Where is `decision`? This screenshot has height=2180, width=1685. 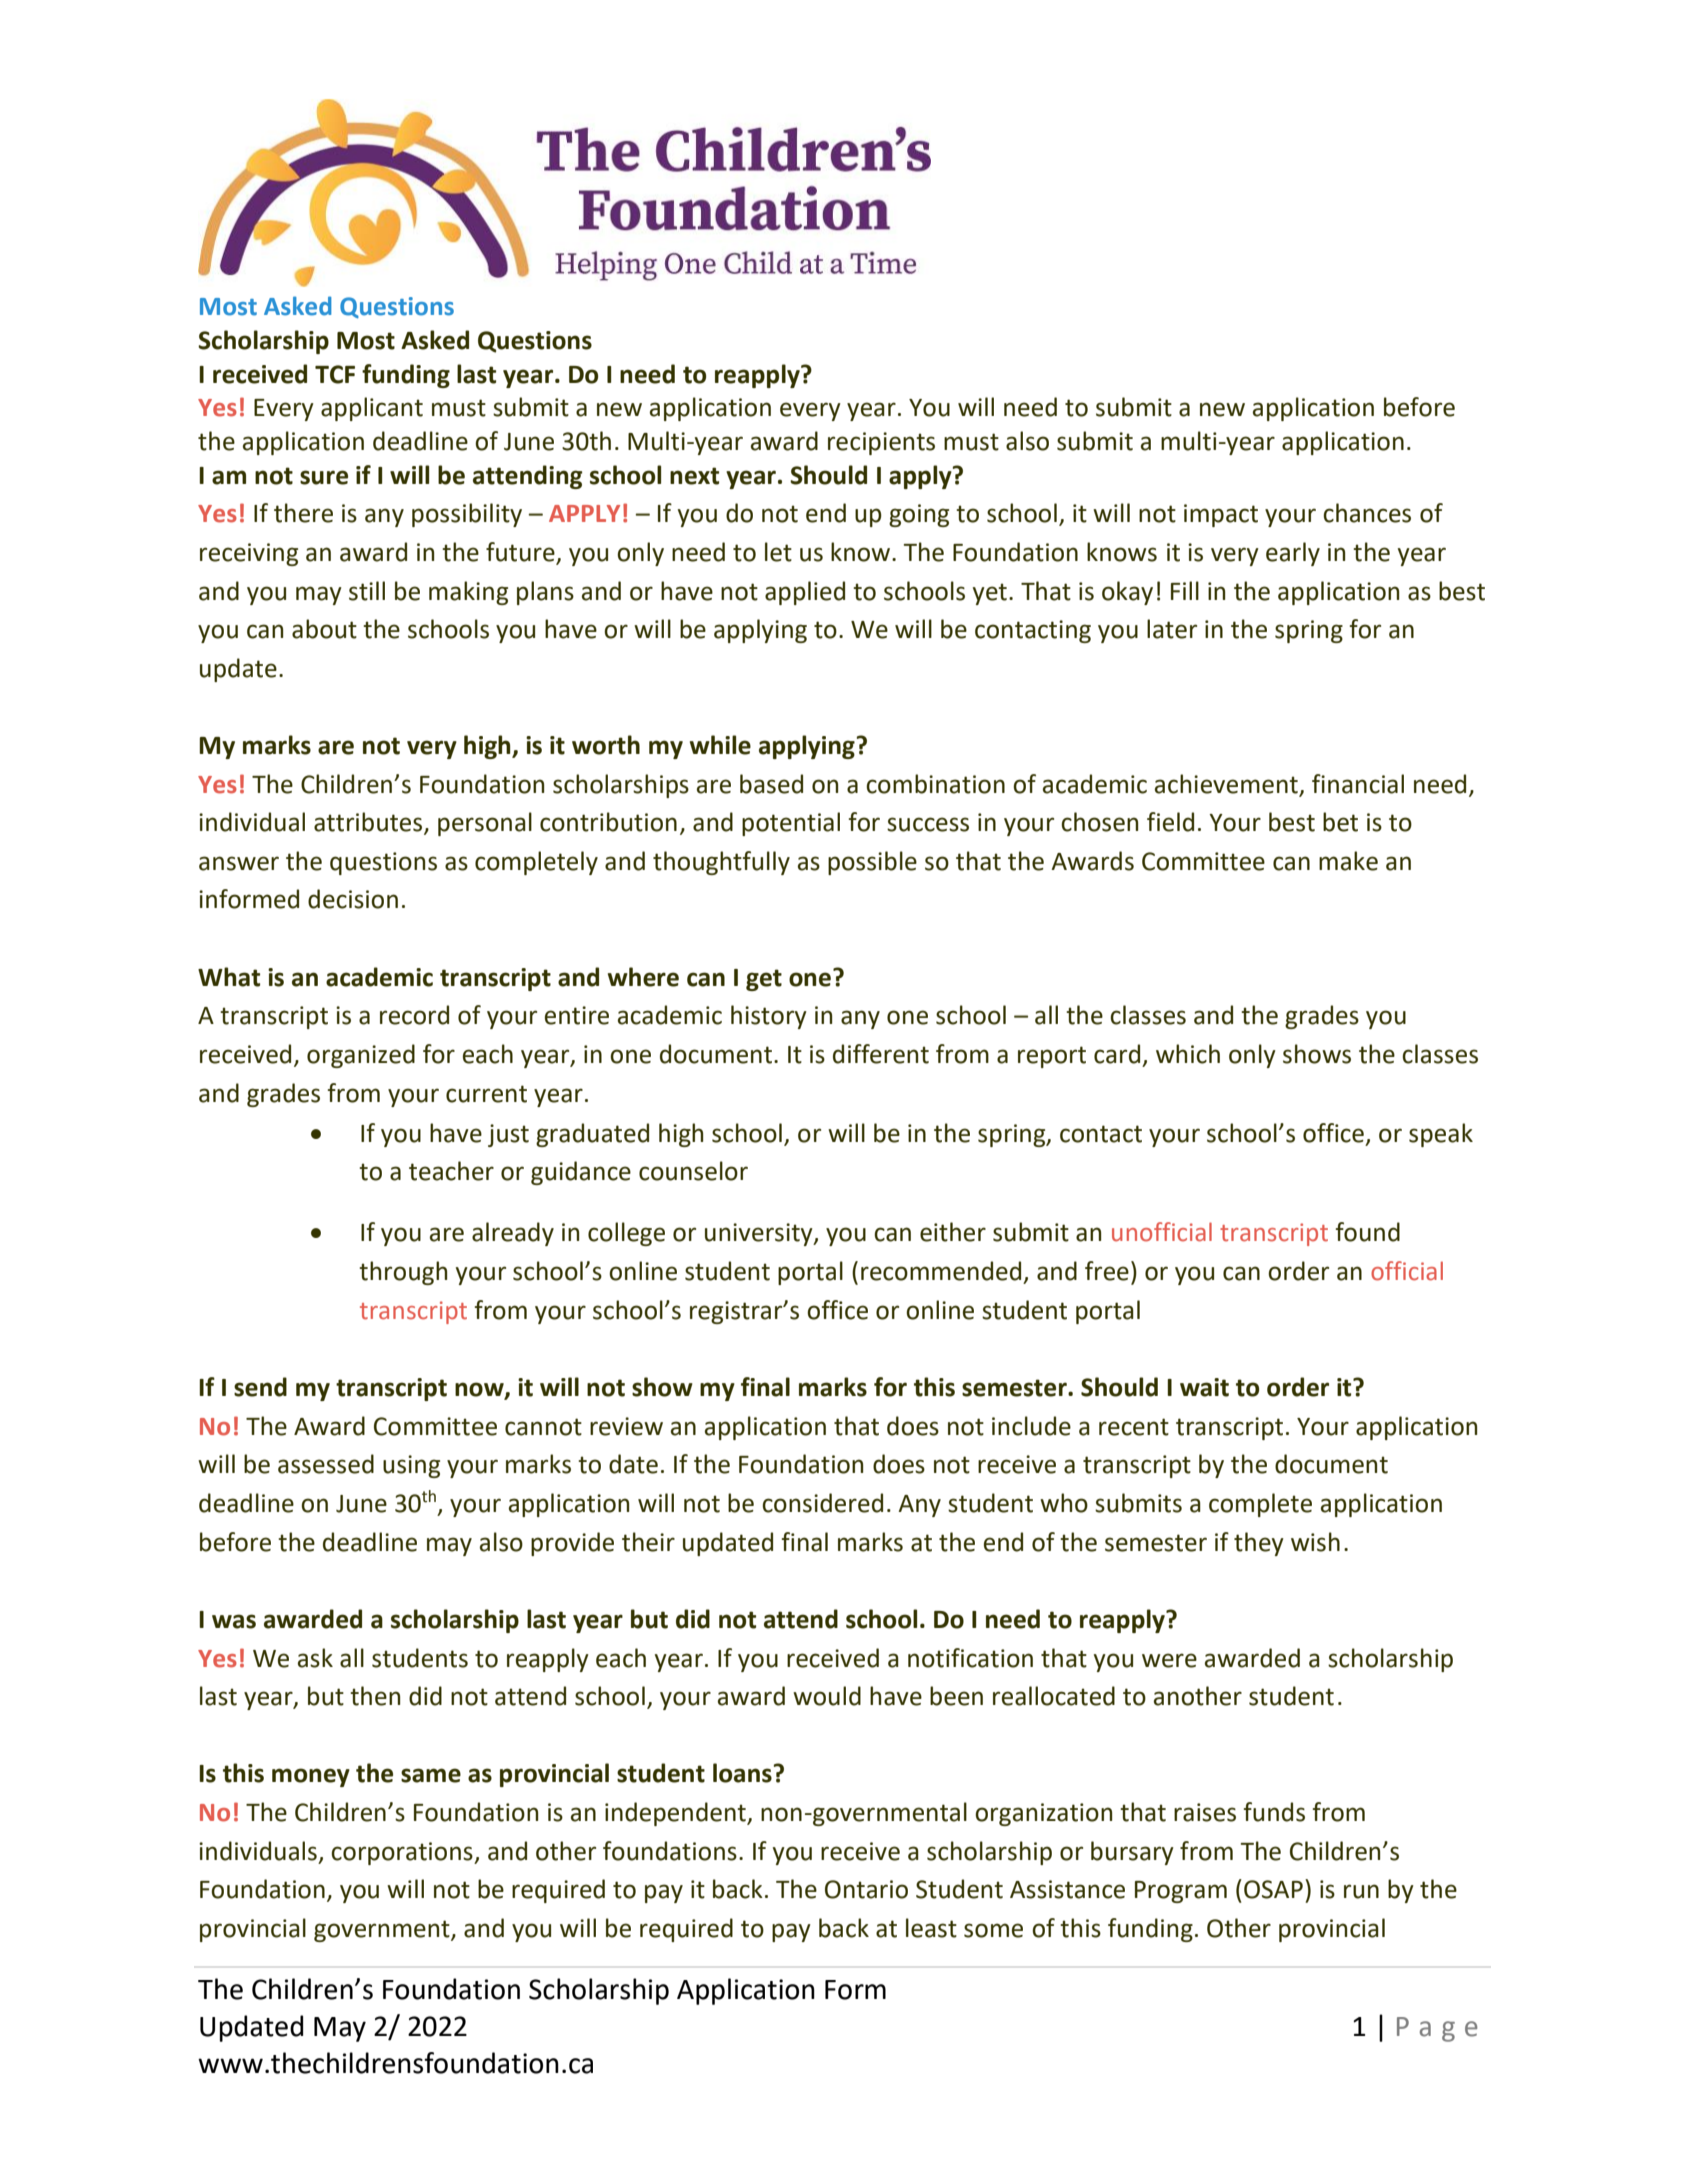 decision is located at coordinates (353, 899).
